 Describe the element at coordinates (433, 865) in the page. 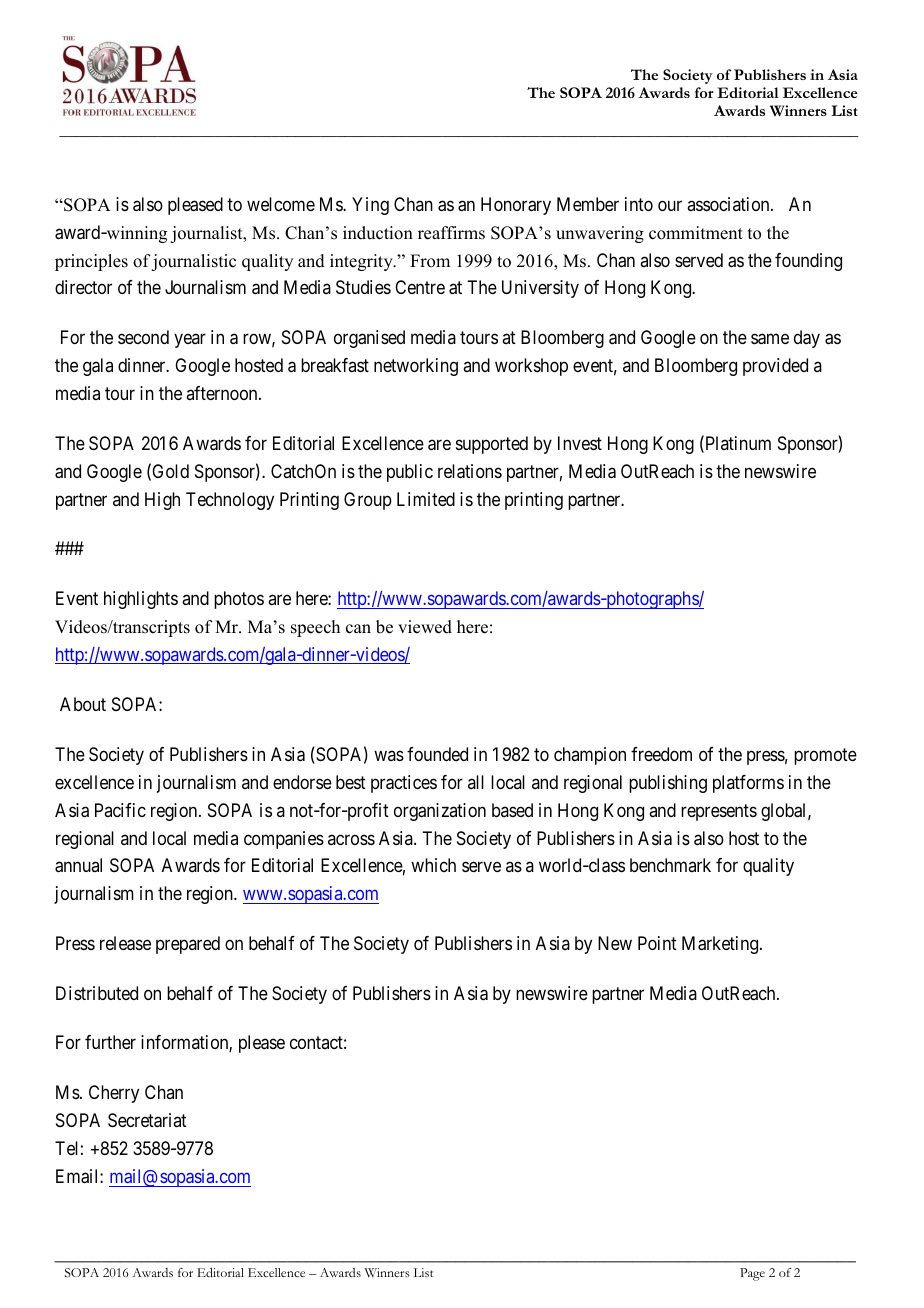

I see `which` at that location.
